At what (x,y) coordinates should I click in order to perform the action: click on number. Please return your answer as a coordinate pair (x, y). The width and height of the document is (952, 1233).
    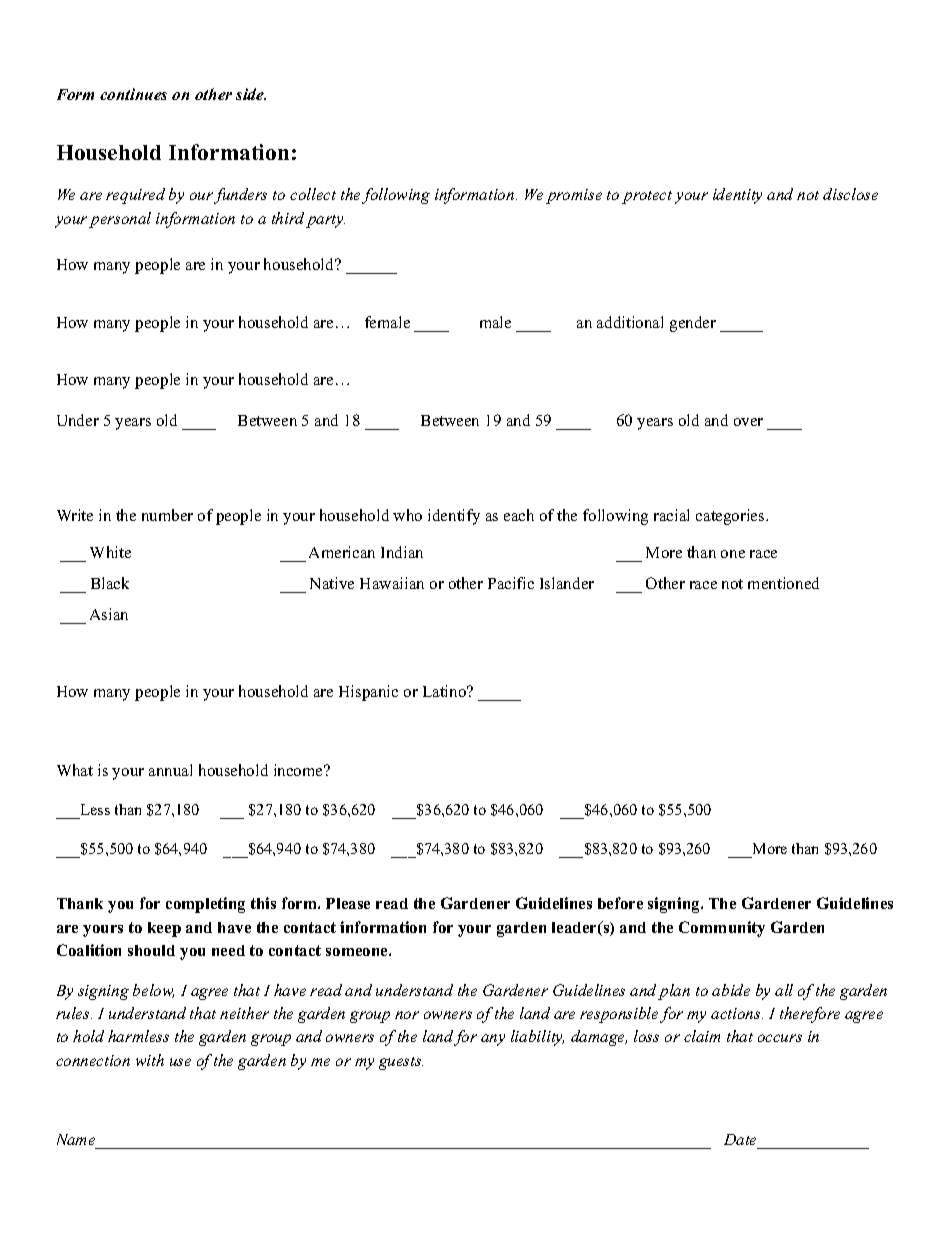
    Looking at the image, I should click on (167, 515).
